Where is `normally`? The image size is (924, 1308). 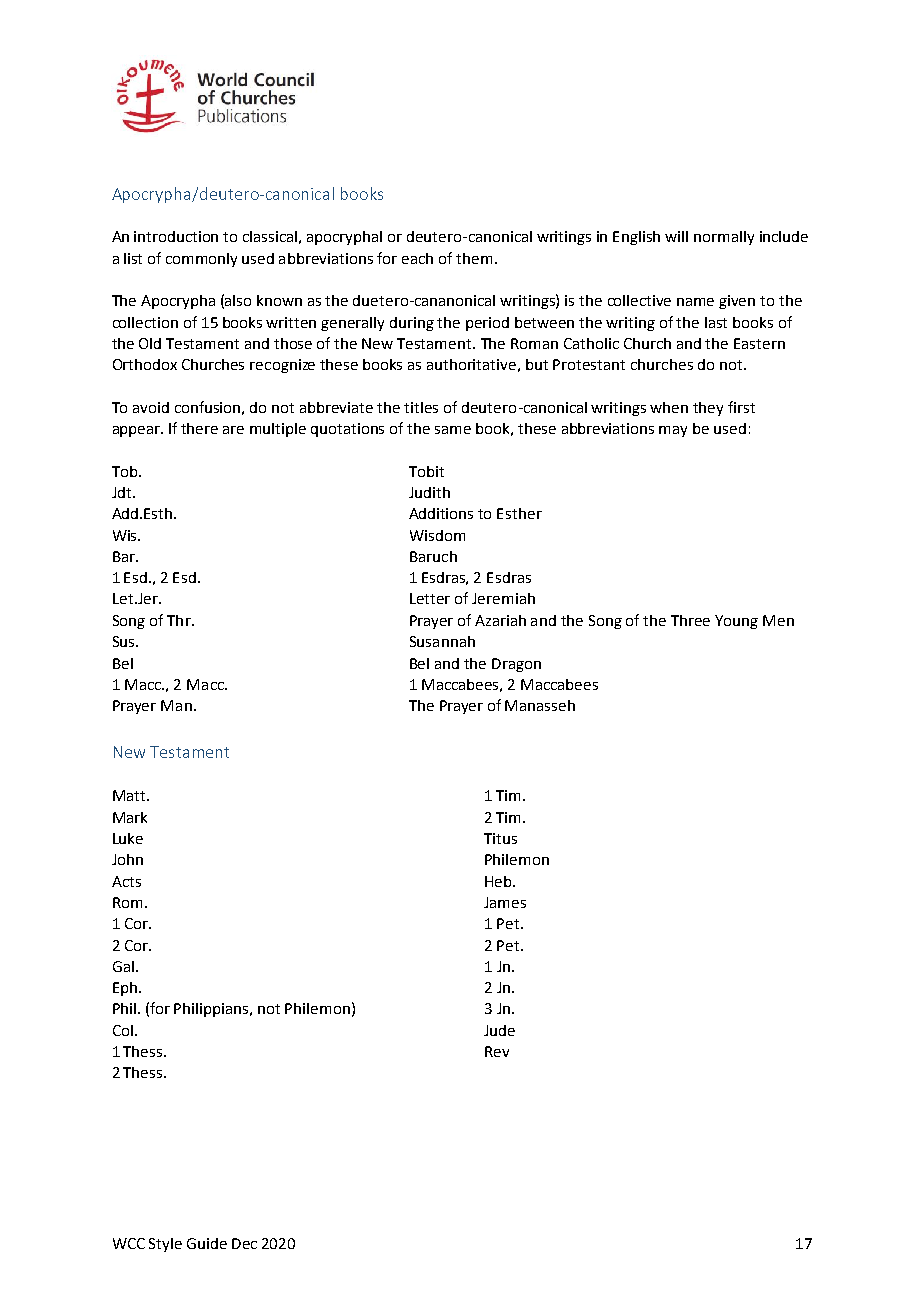
normally is located at coordinates (724, 238).
